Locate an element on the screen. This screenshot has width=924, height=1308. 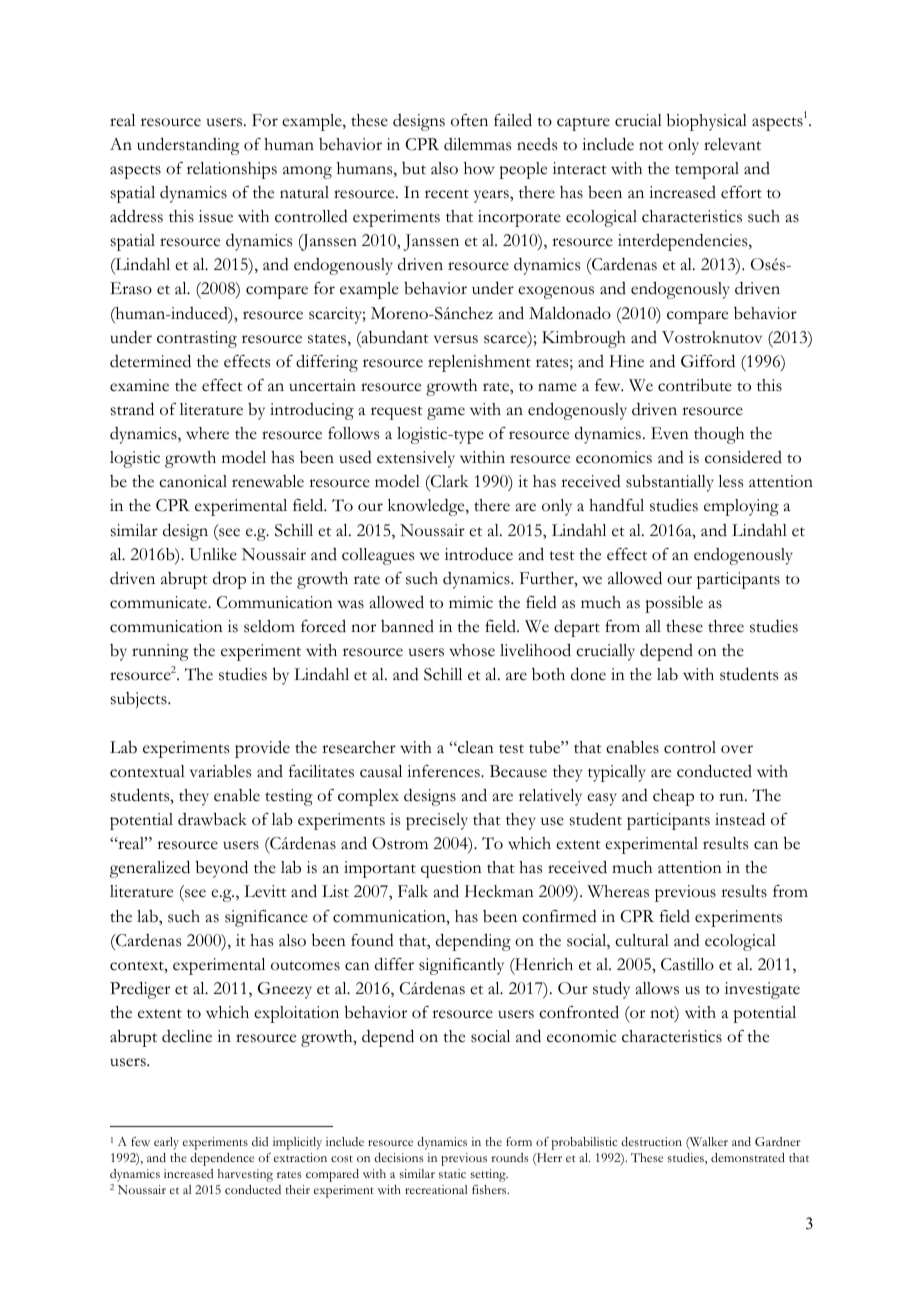
relationships is located at coordinates (232, 170).
